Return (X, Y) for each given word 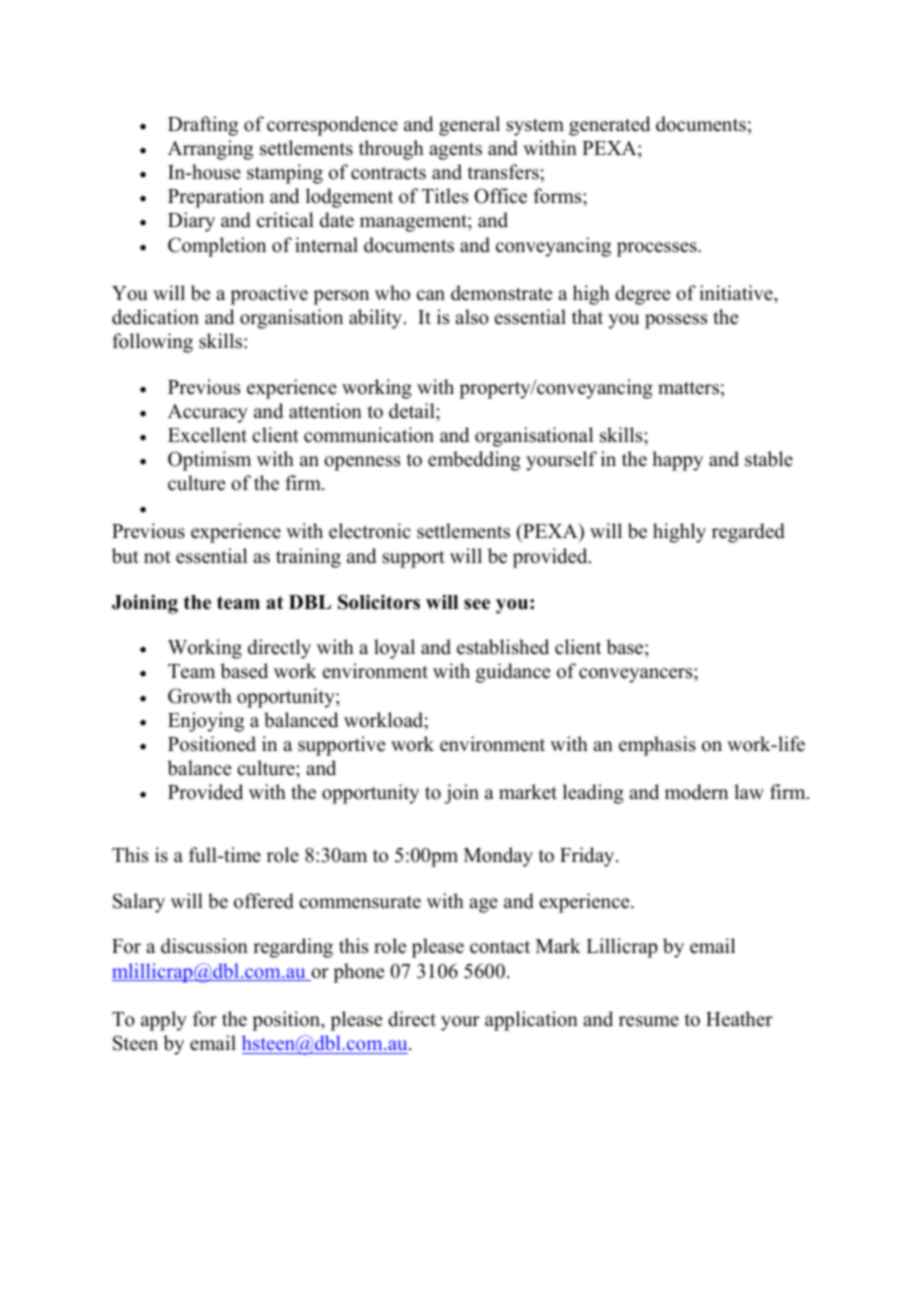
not (157, 557)
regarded (748, 533)
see (477, 604)
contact (500, 947)
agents (455, 151)
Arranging (210, 150)
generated (609, 126)
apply (164, 1021)
